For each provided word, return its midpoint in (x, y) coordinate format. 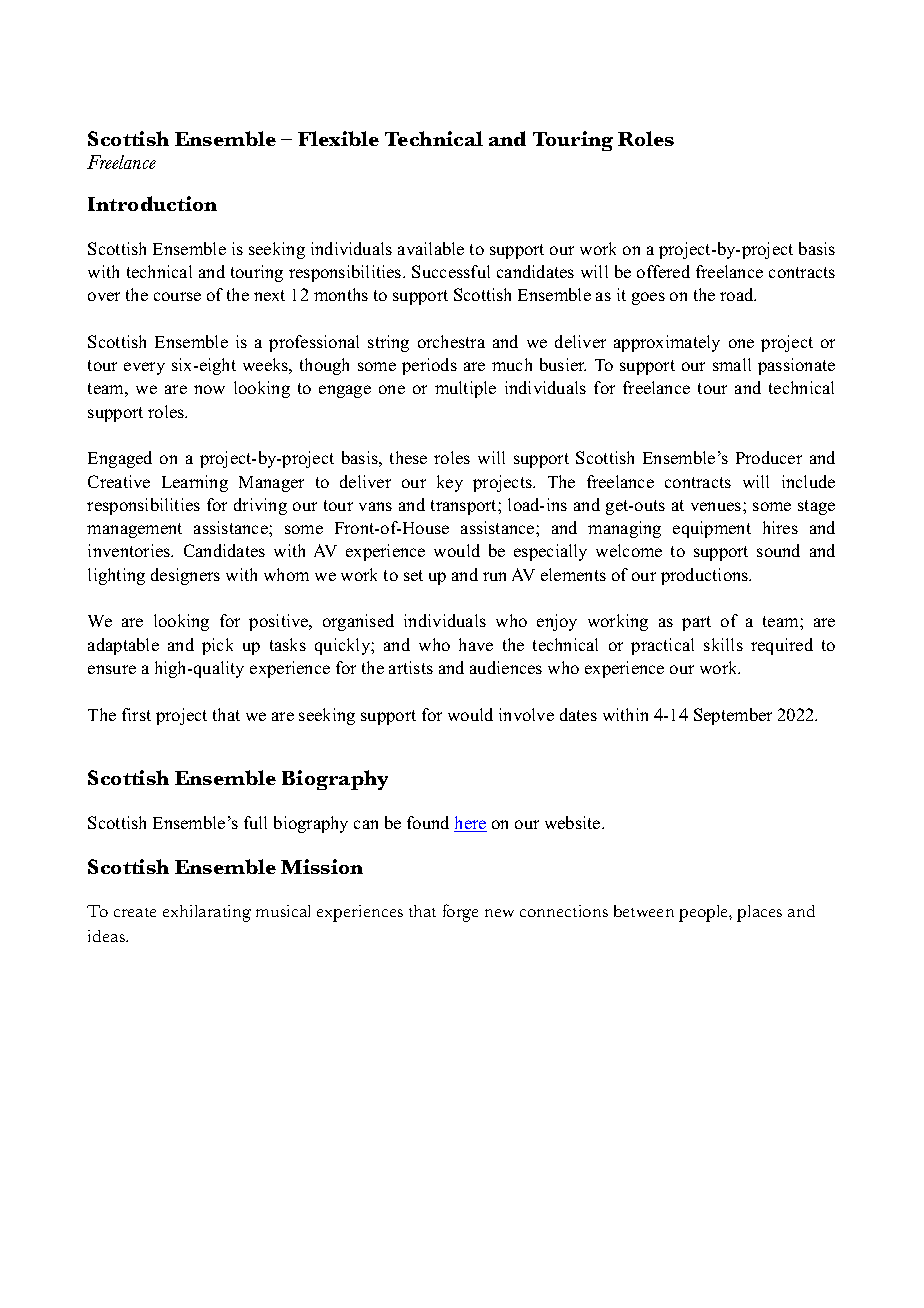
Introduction (152, 203)
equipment (712, 529)
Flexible (338, 138)
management (134, 530)
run (494, 576)
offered (663, 271)
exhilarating (207, 913)
